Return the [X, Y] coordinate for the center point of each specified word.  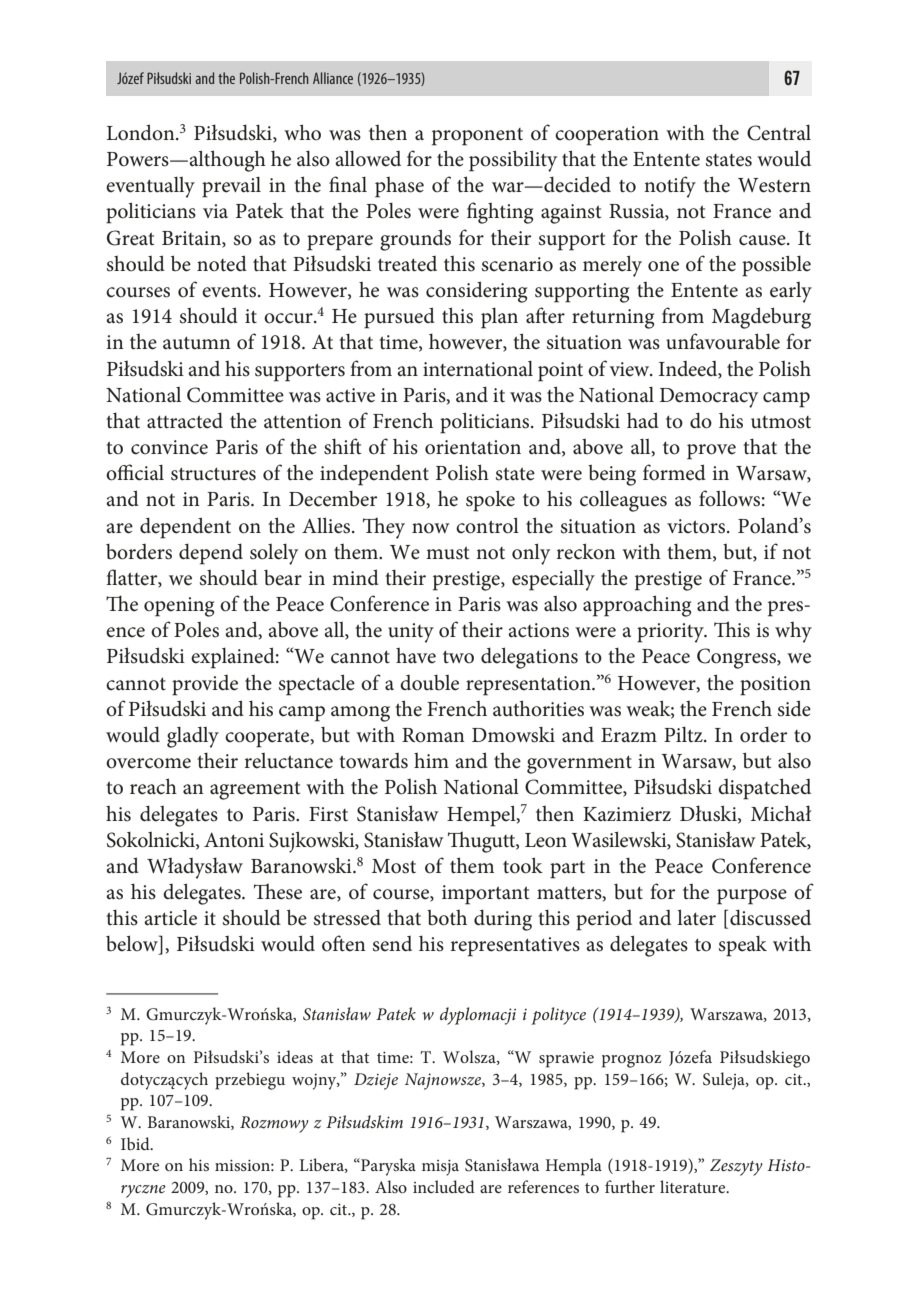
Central [779, 133]
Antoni [234, 840]
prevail [231, 187]
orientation [473, 447]
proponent [477, 137]
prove [711, 452]
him [431, 760]
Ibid [136, 1143]
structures [213, 474]
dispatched [764, 789]
